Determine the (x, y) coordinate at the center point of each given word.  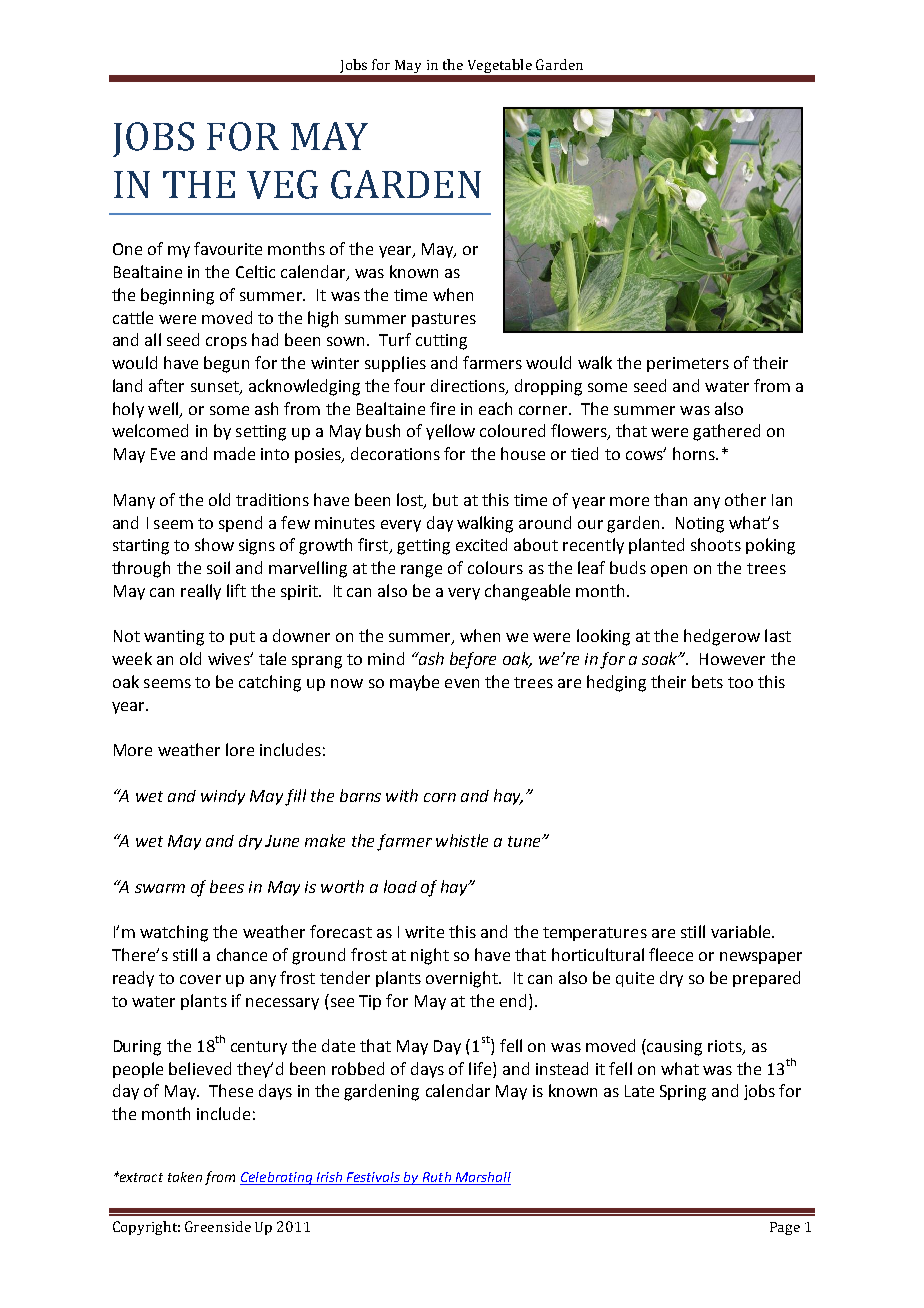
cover (200, 979)
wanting (174, 638)
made (234, 453)
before (473, 660)
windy (223, 797)
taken (185, 1177)
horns (695, 453)
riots (726, 1047)
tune (525, 841)
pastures (444, 320)
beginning (177, 296)
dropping (548, 387)
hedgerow (722, 637)
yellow (450, 432)
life (480, 1068)
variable (742, 931)
